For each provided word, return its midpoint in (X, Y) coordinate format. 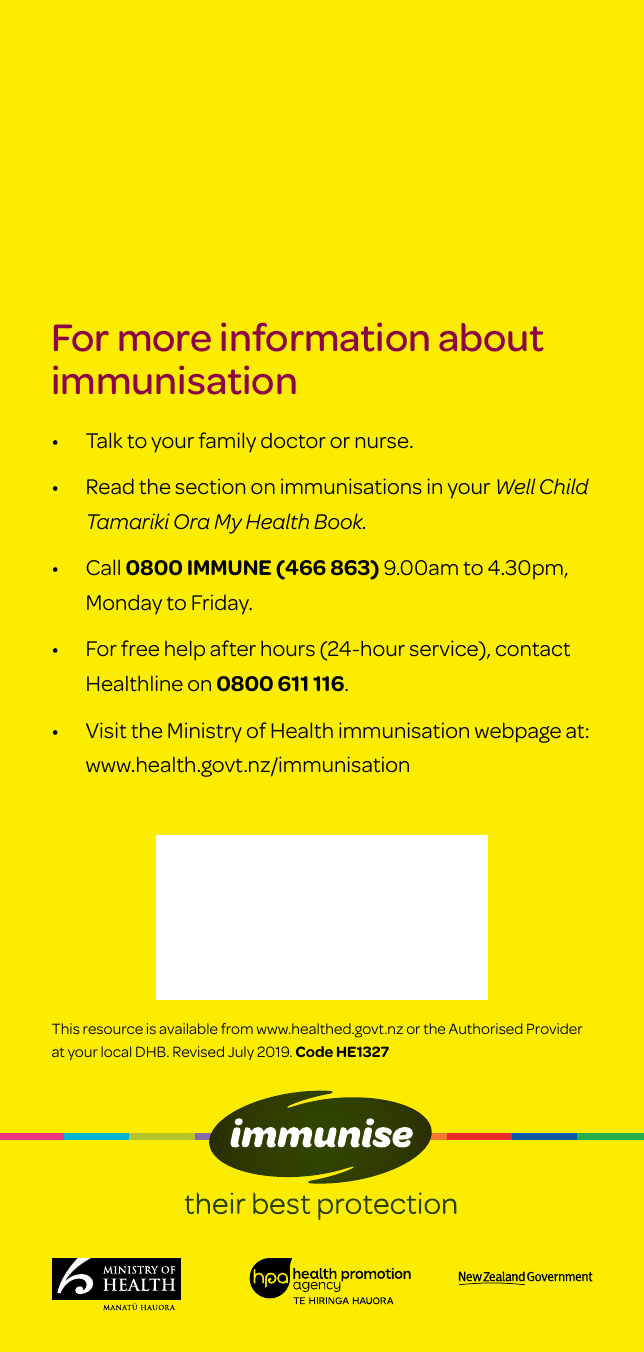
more (165, 341)
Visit (106, 730)
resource (113, 1030)
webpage (518, 732)
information (325, 337)
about (491, 337)
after (233, 648)
